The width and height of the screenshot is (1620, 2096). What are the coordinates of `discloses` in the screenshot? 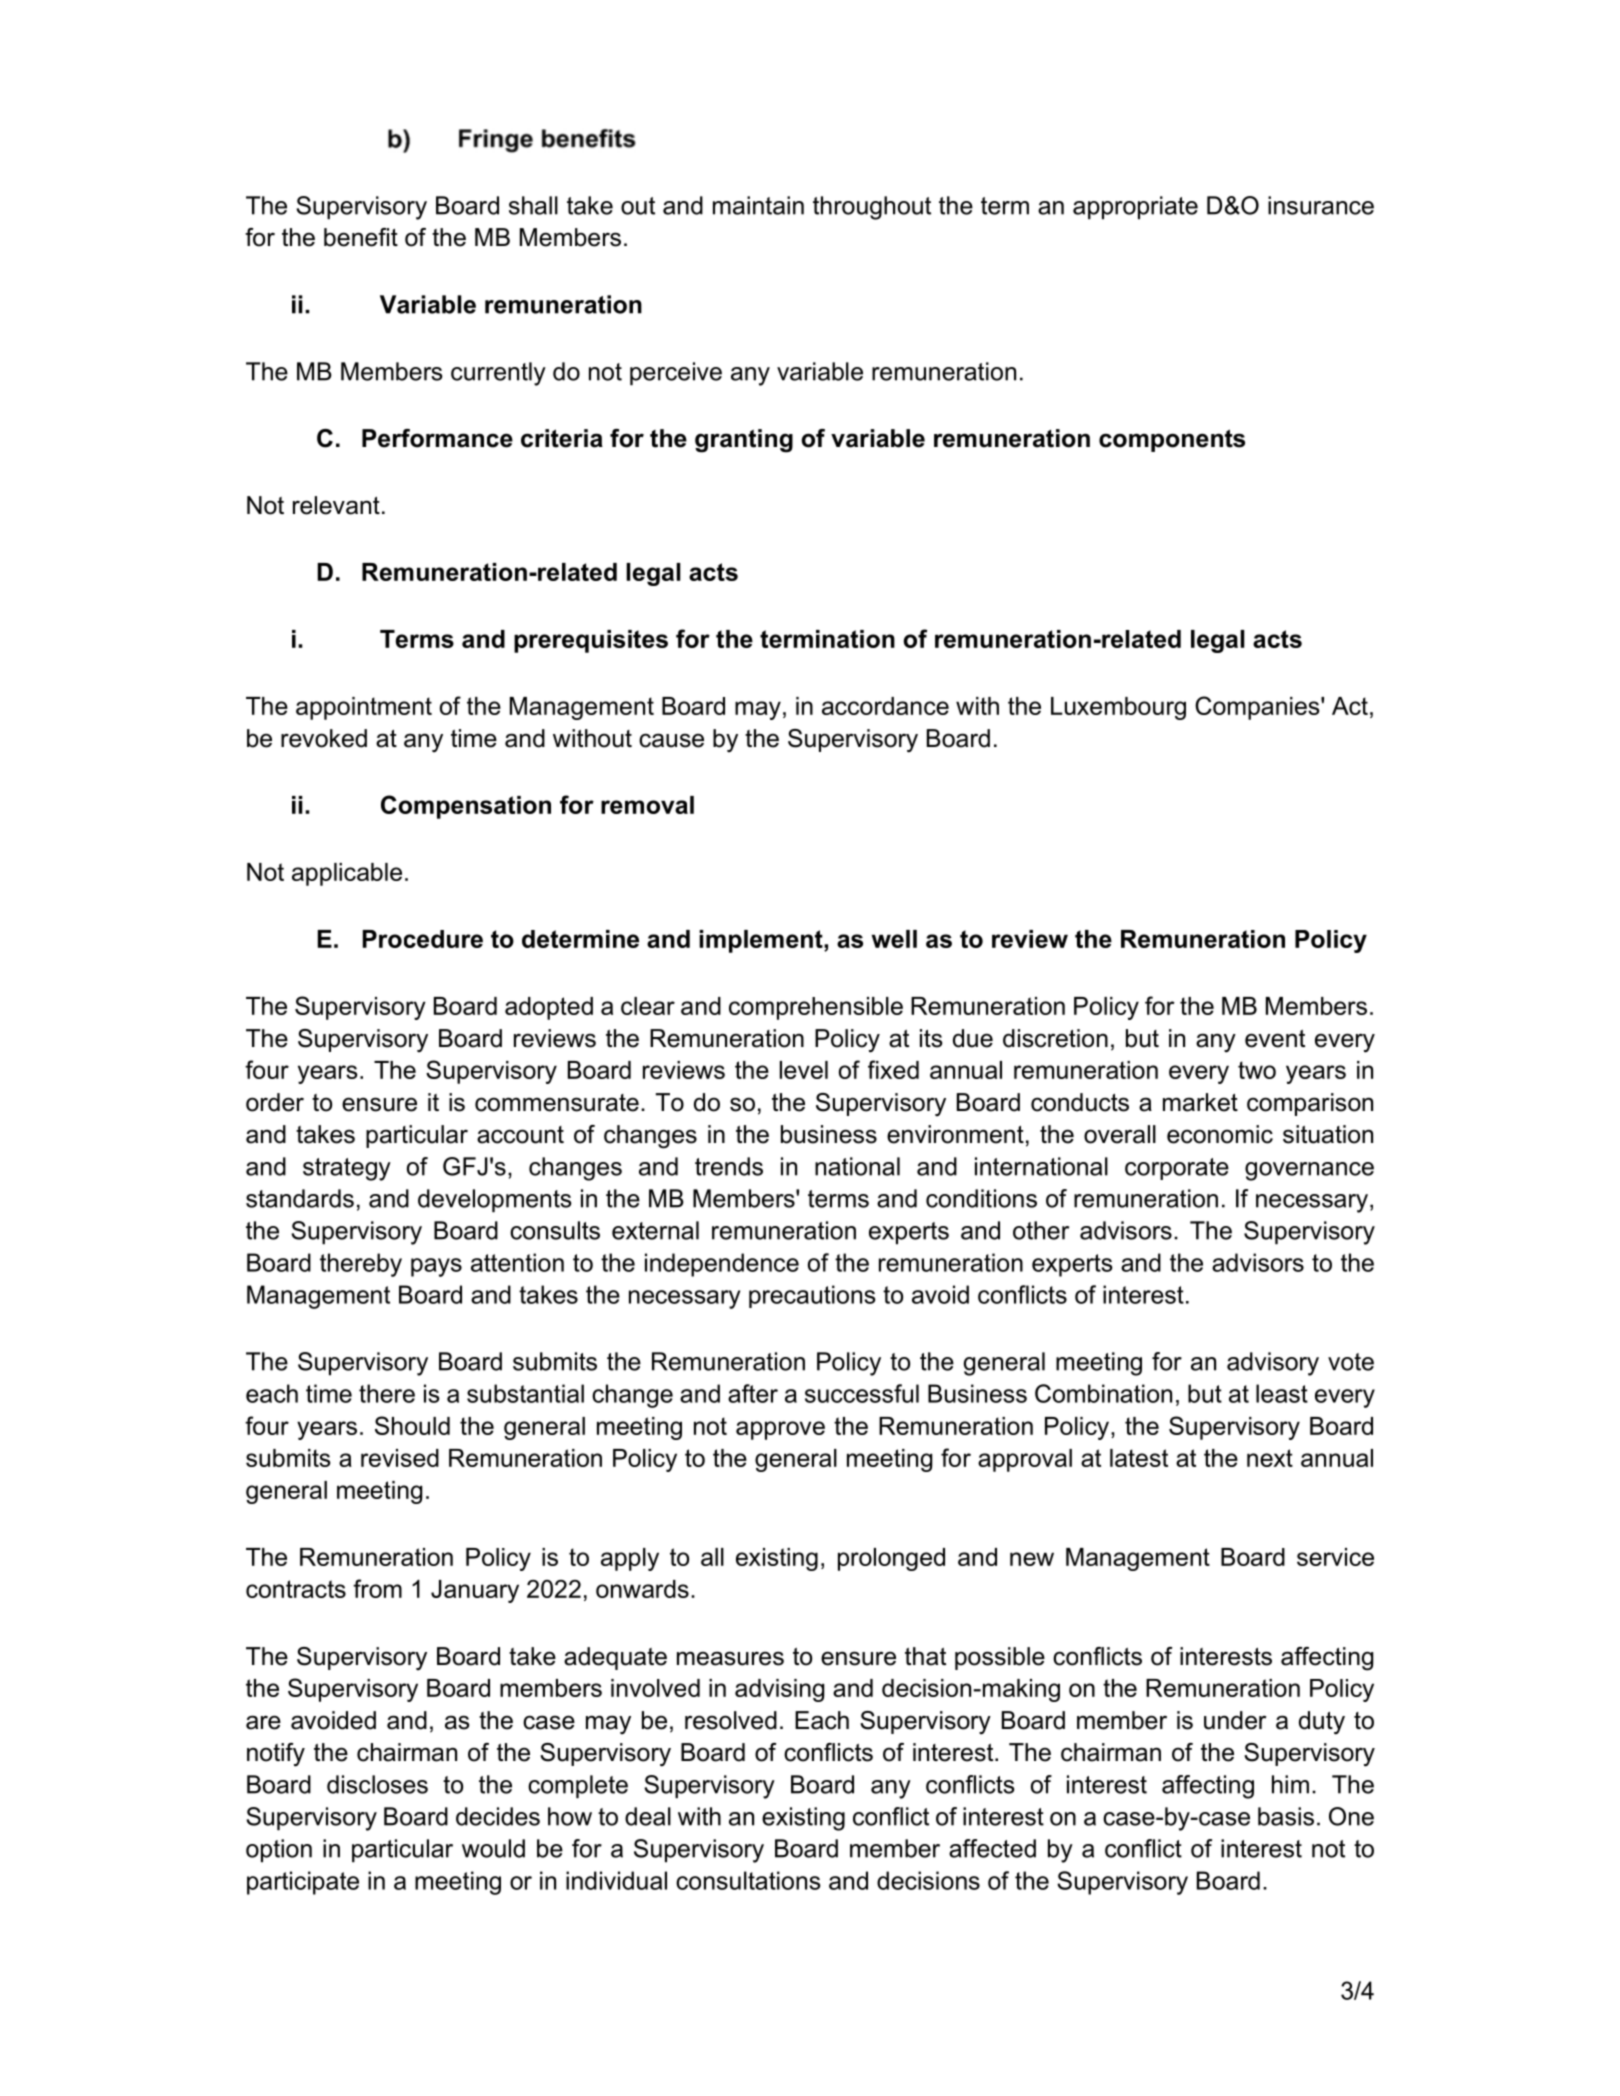 It's located at (377, 1784).
